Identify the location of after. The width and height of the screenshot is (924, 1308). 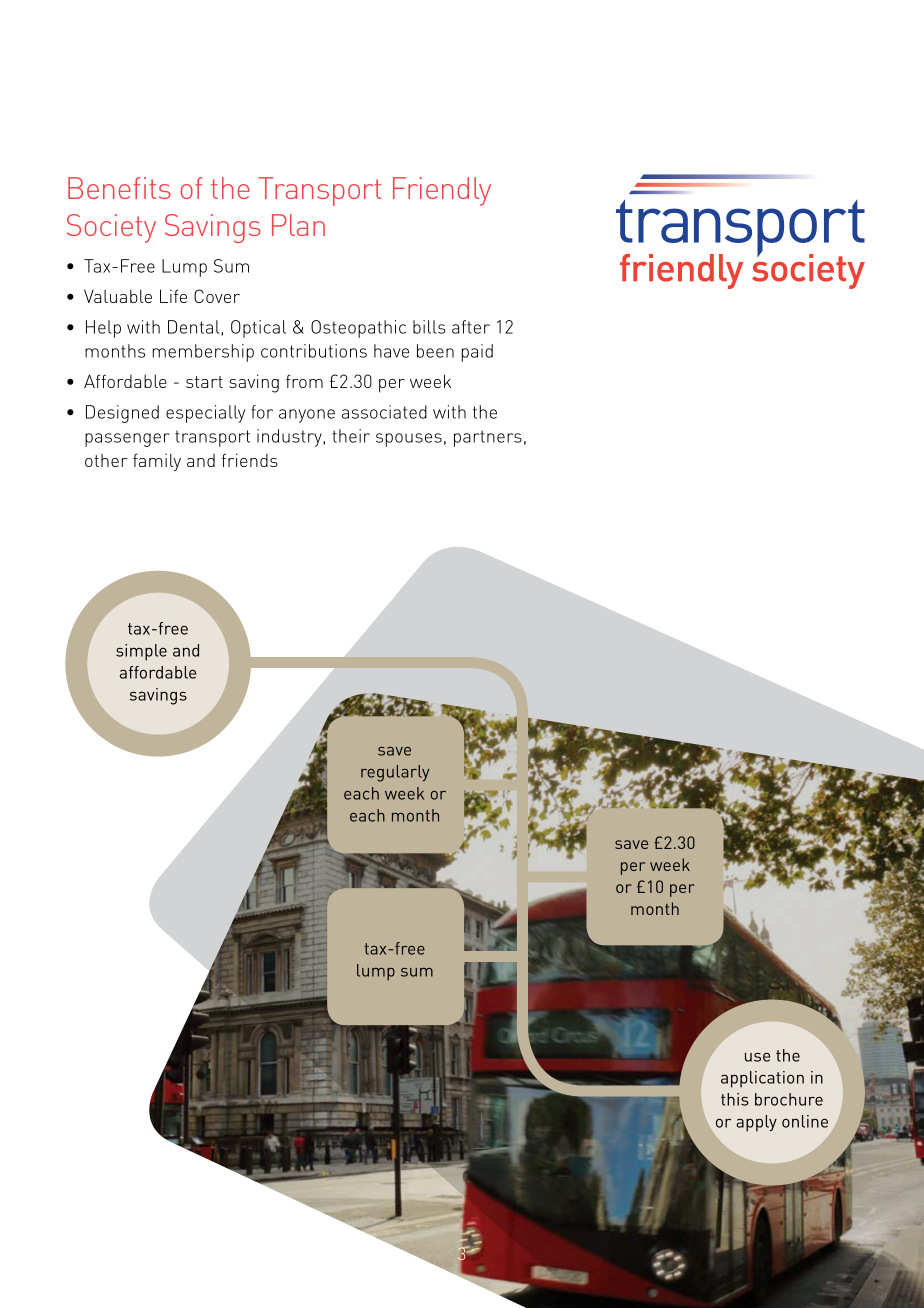
(471, 327).
